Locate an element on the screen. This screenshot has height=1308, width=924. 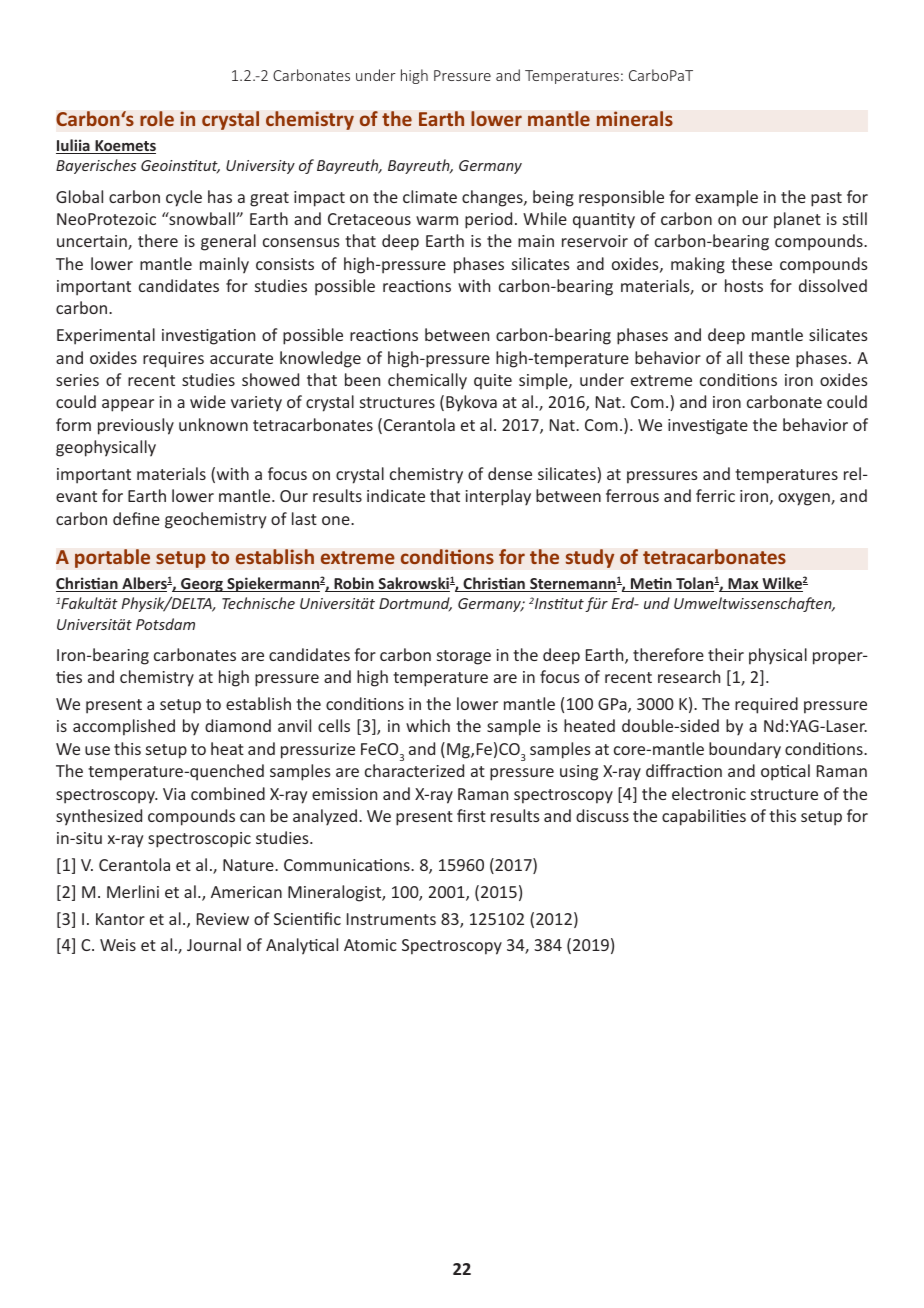
role is located at coordinates (157, 119).
